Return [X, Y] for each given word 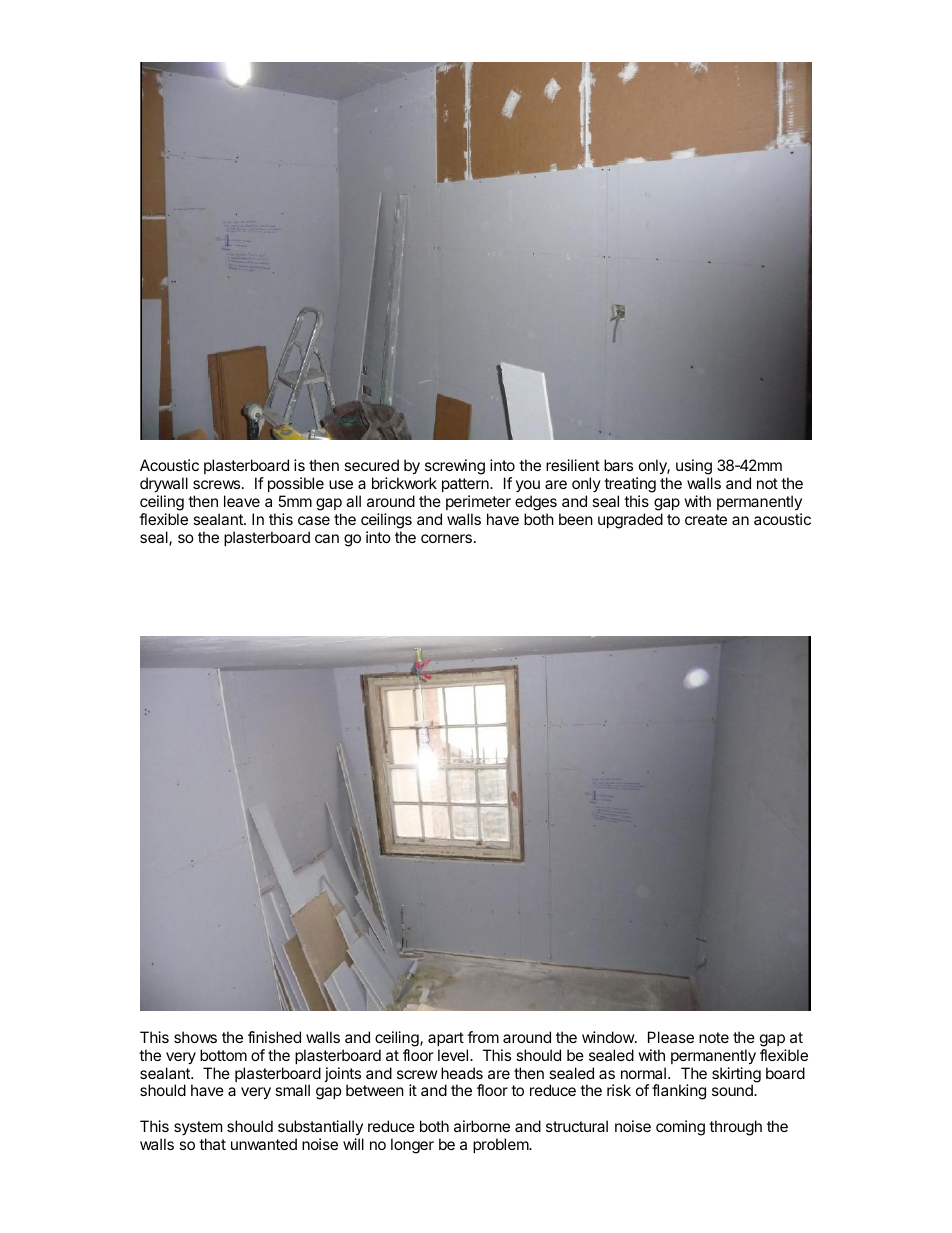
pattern [466, 487]
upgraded [630, 521]
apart [446, 1039]
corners [446, 538]
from [483, 1037]
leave [242, 501]
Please [671, 1037]
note [714, 1037]
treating [630, 486]
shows [195, 1037]
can [327, 538]
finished [274, 1037]
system [198, 1128]
